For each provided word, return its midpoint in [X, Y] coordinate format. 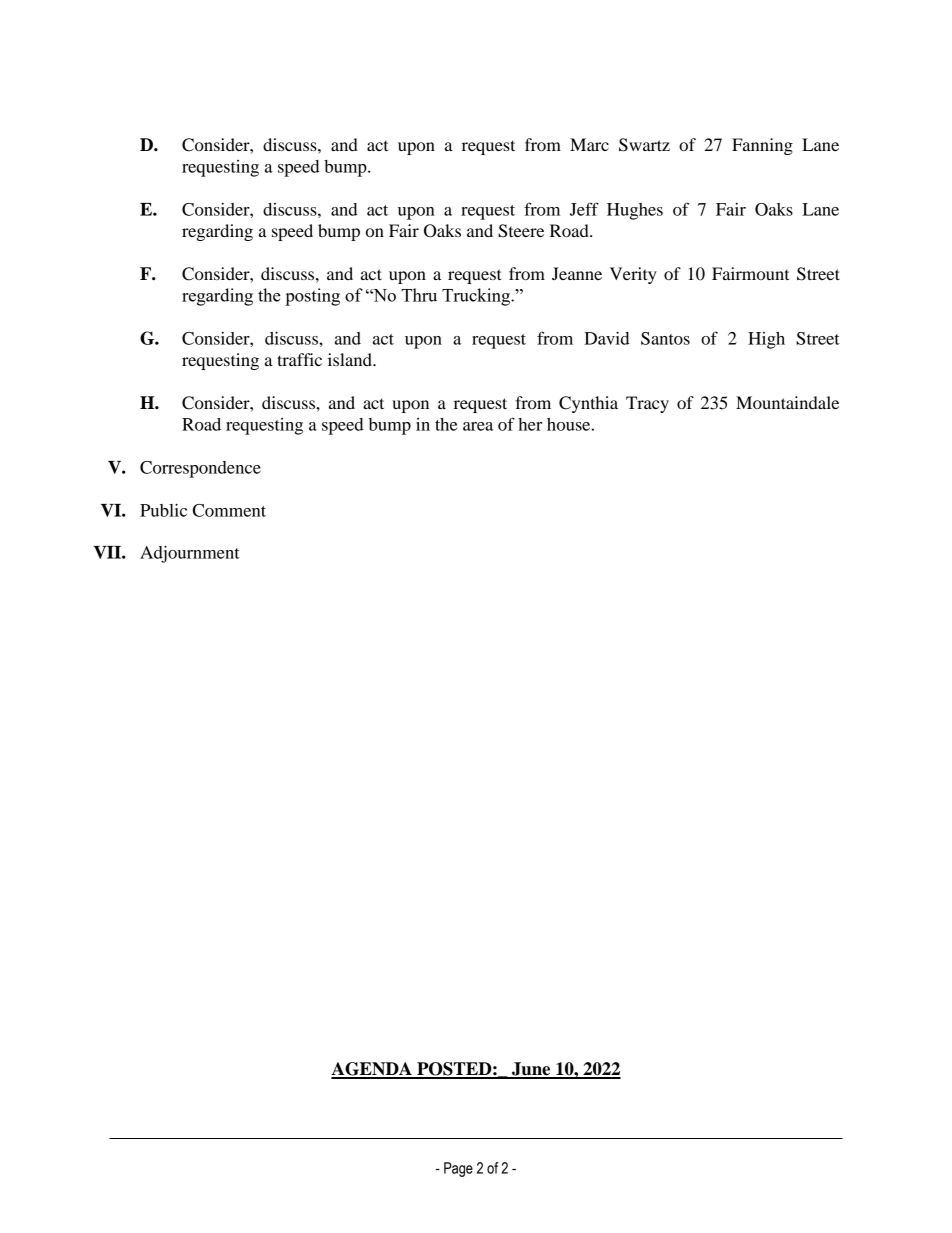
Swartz [644, 145]
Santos [665, 338]
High [766, 340]
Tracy [647, 404]
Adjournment [190, 554]
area [478, 426]
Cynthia [588, 404]
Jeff [584, 209]
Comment [229, 510]
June [531, 1070]
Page [458, 1169]
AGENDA [372, 1070]
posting [312, 297]
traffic [299, 359]
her [530, 424]
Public [163, 510]
